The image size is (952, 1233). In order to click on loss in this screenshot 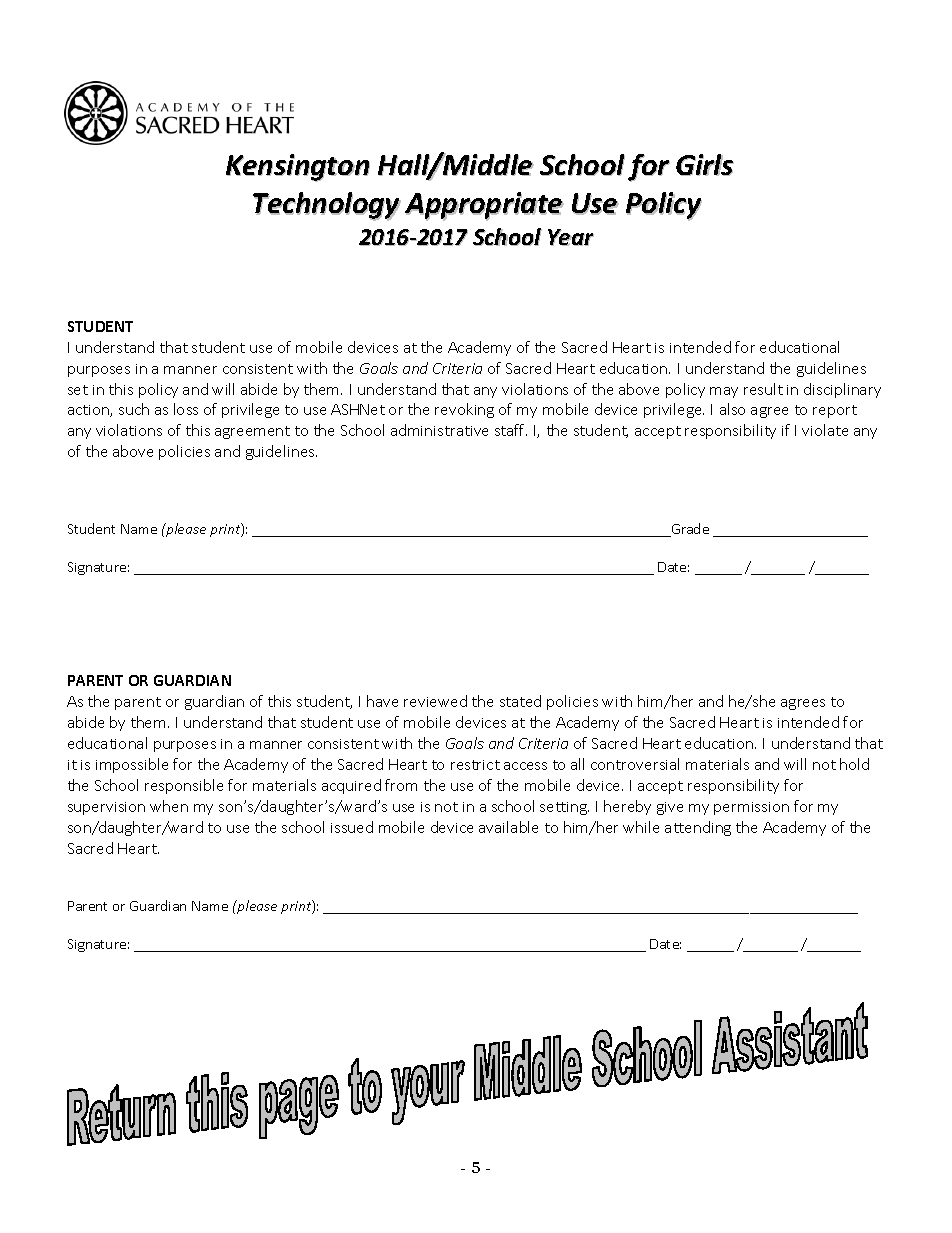, I will do `click(186, 409)`.
